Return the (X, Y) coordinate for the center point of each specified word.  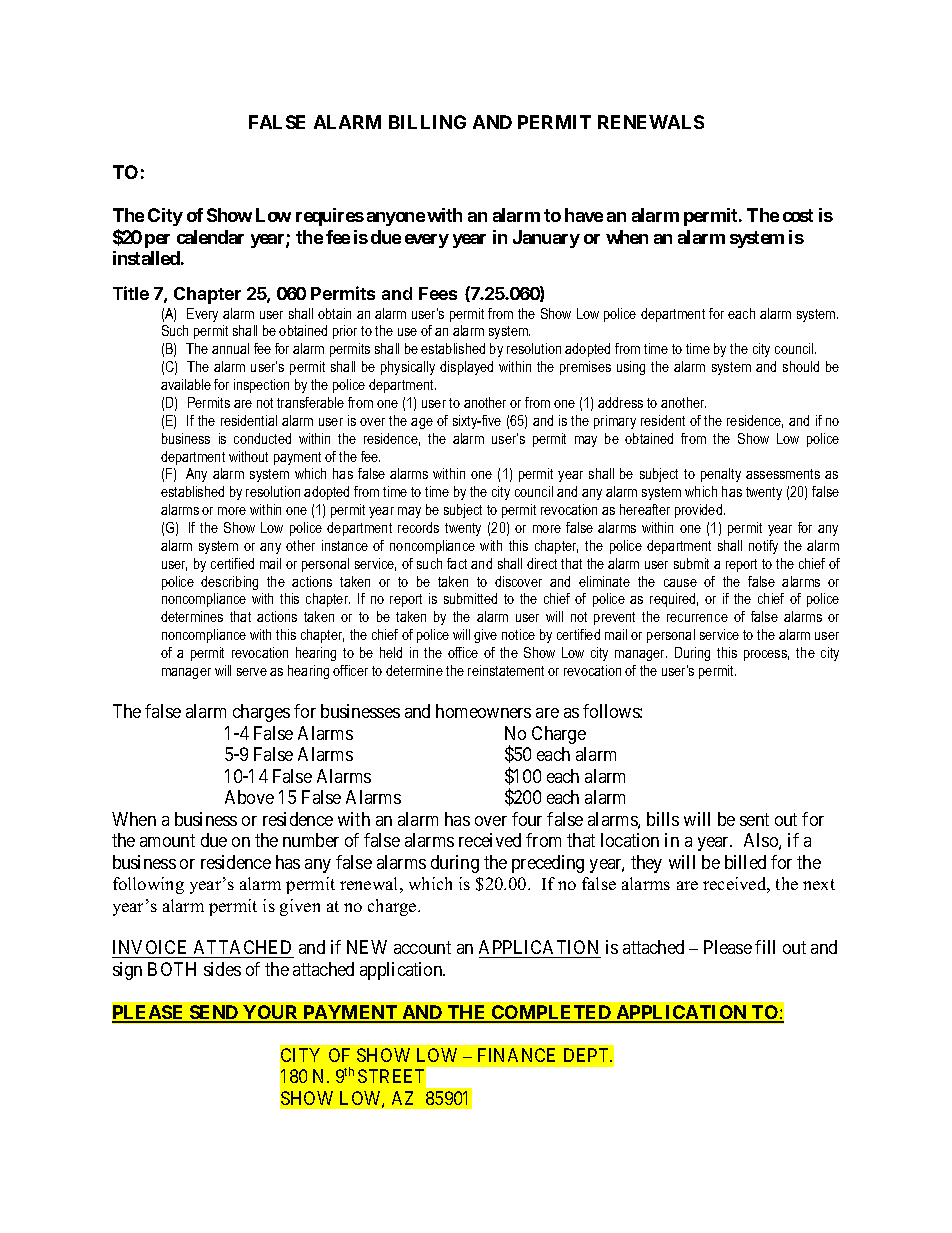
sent (754, 819)
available (186, 384)
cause (680, 583)
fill (765, 947)
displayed (466, 368)
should (801, 366)
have (584, 215)
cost (798, 215)
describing (229, 583)
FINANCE (516, 1055)
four (527, 819)
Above (249, 797)
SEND (214, 1013)
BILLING (427, 122)
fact (457, 563)
